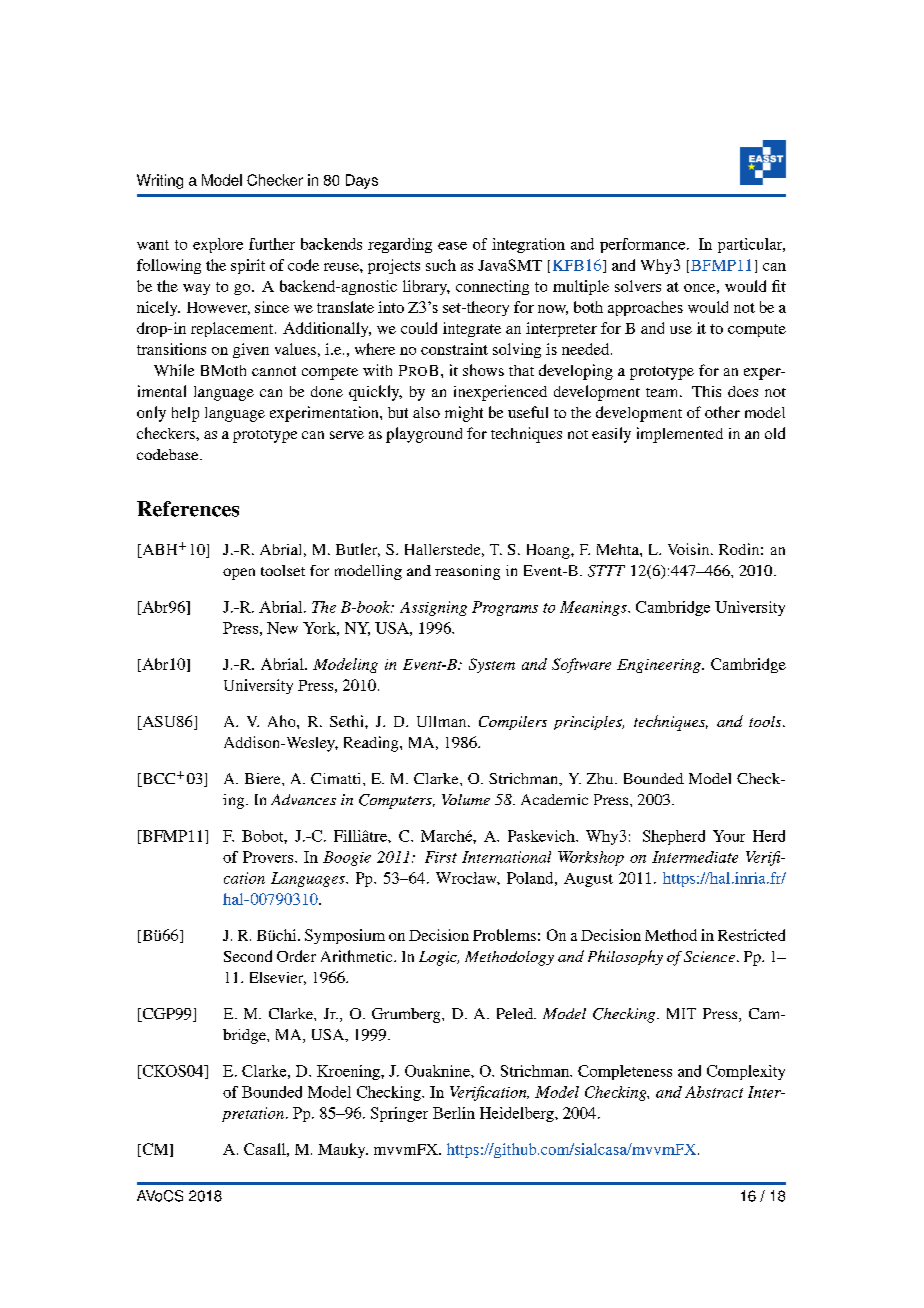 This screenshot has height=1308, width=924. Describe the element at coordinates (218, 245) in the screenshot. I see `explore` at that location.
